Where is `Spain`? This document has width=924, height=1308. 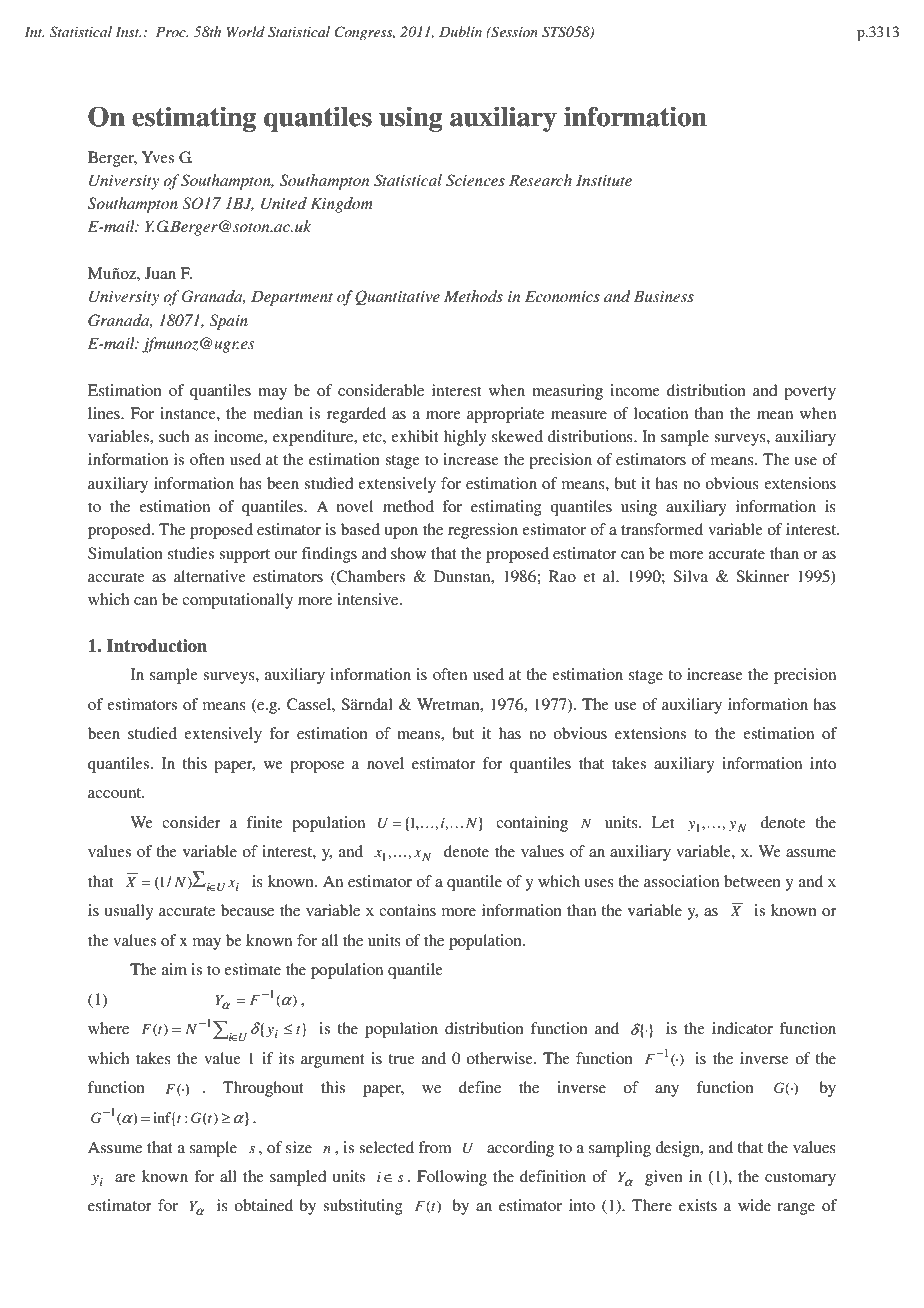 Spain is located at coordinates (228, 322).
